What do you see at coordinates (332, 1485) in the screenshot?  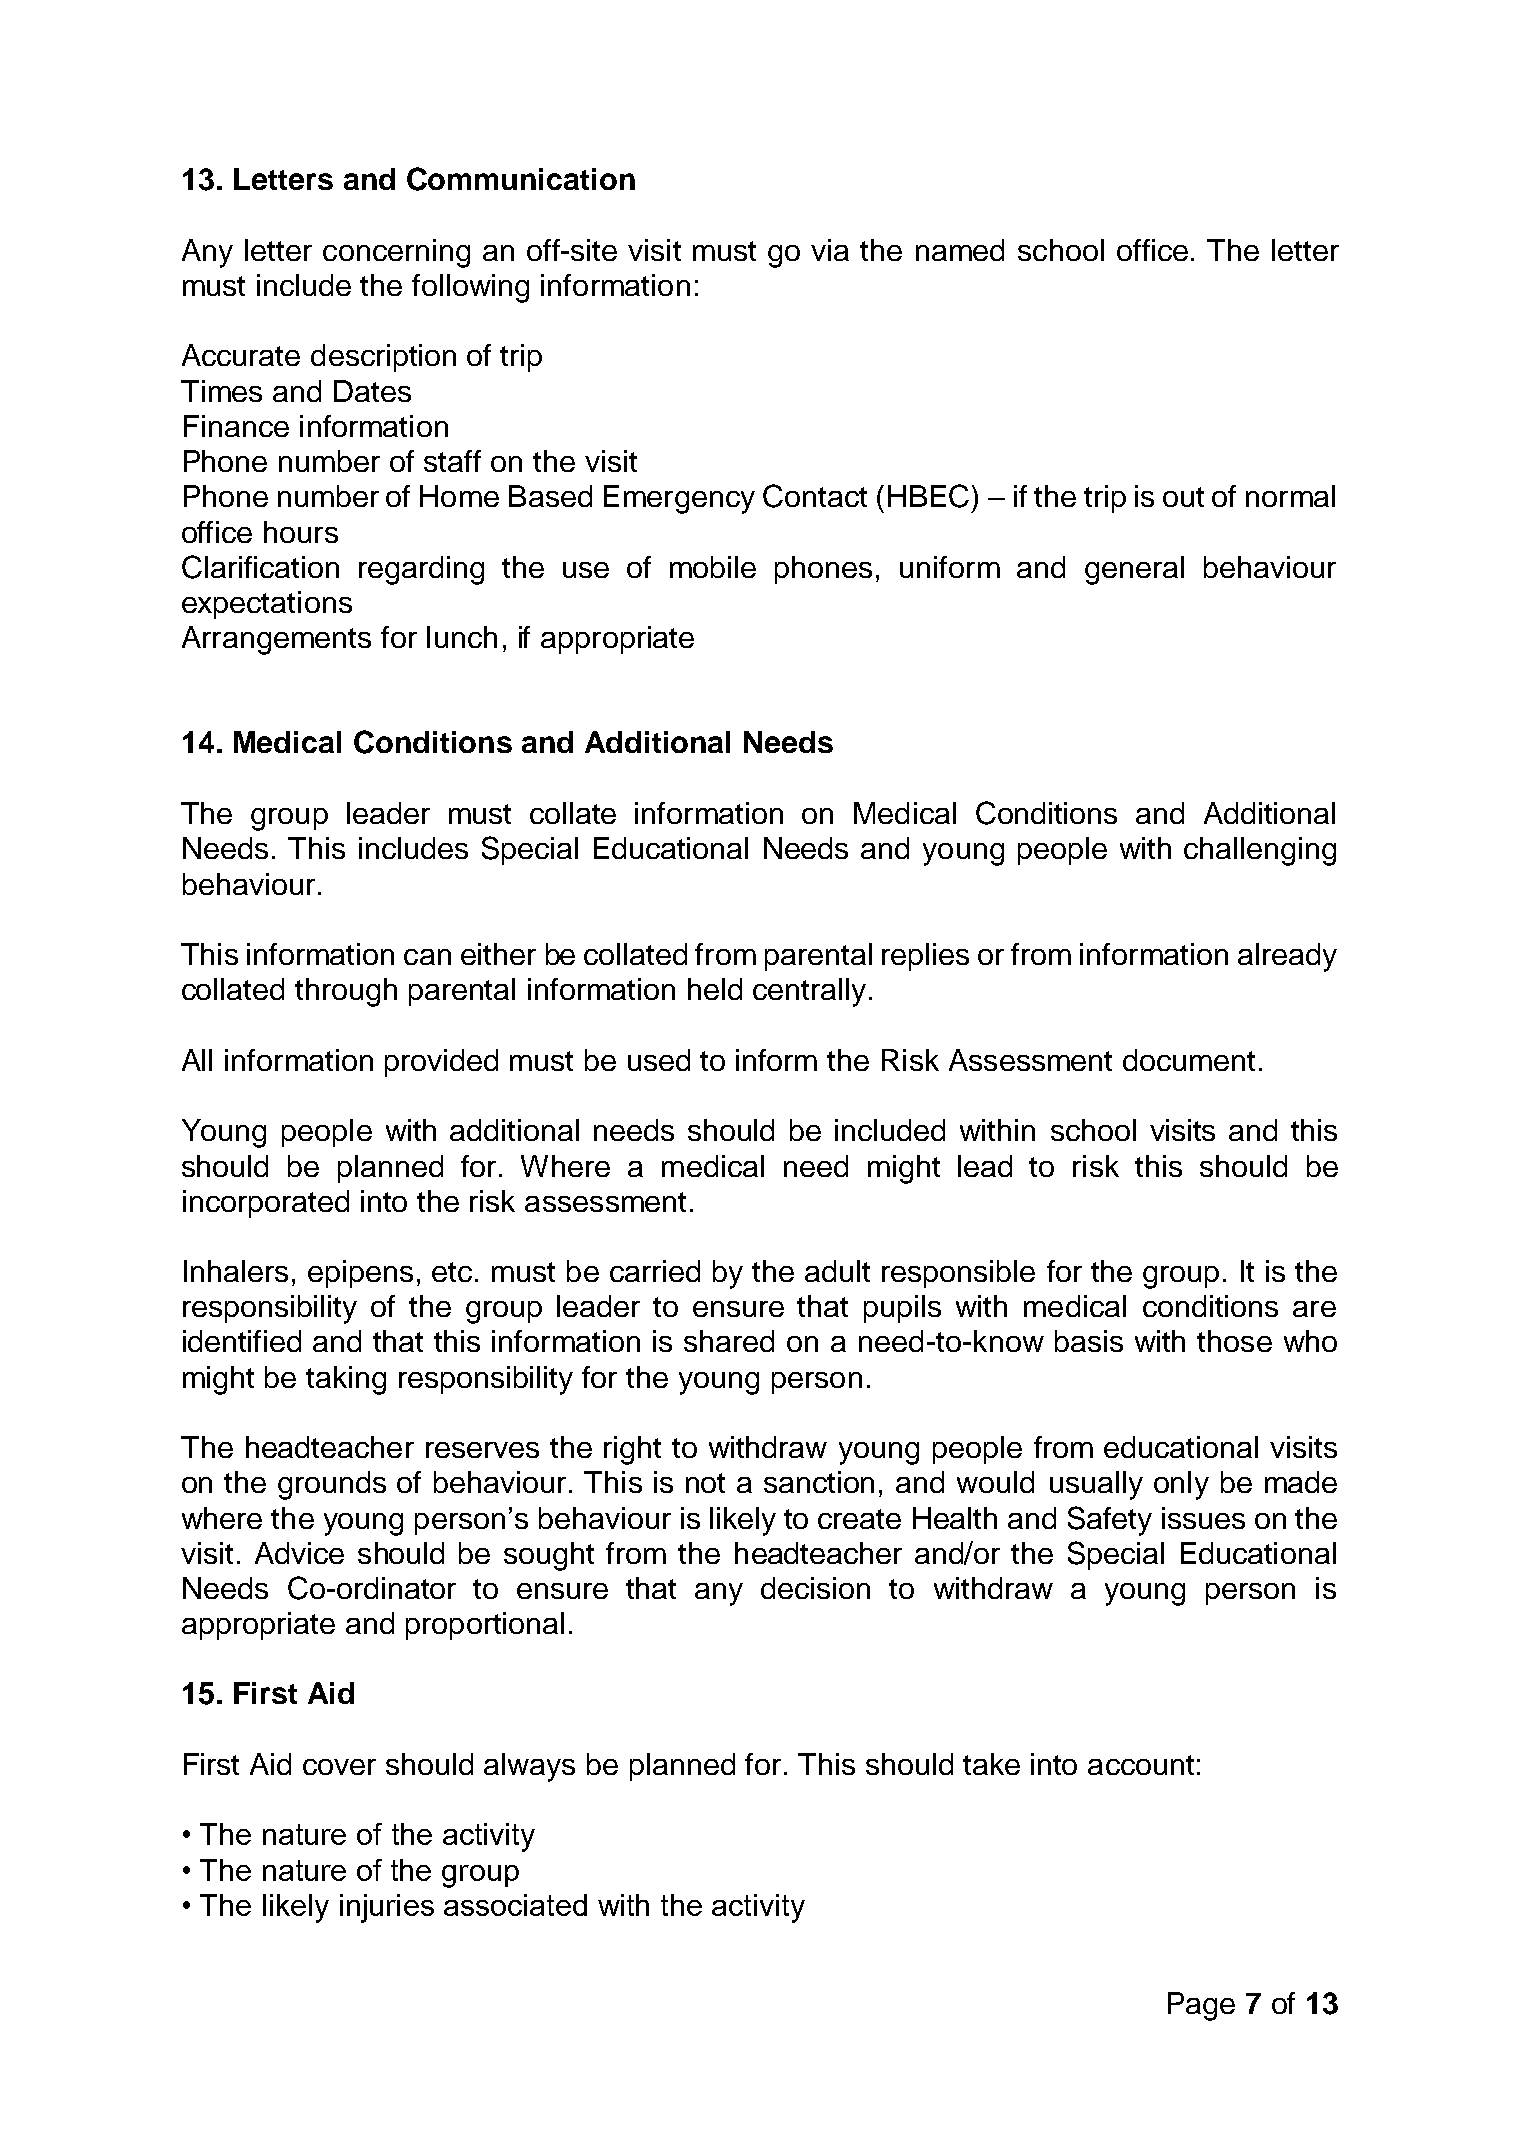 I see `grounds` at bounding box center [332, 1485].
